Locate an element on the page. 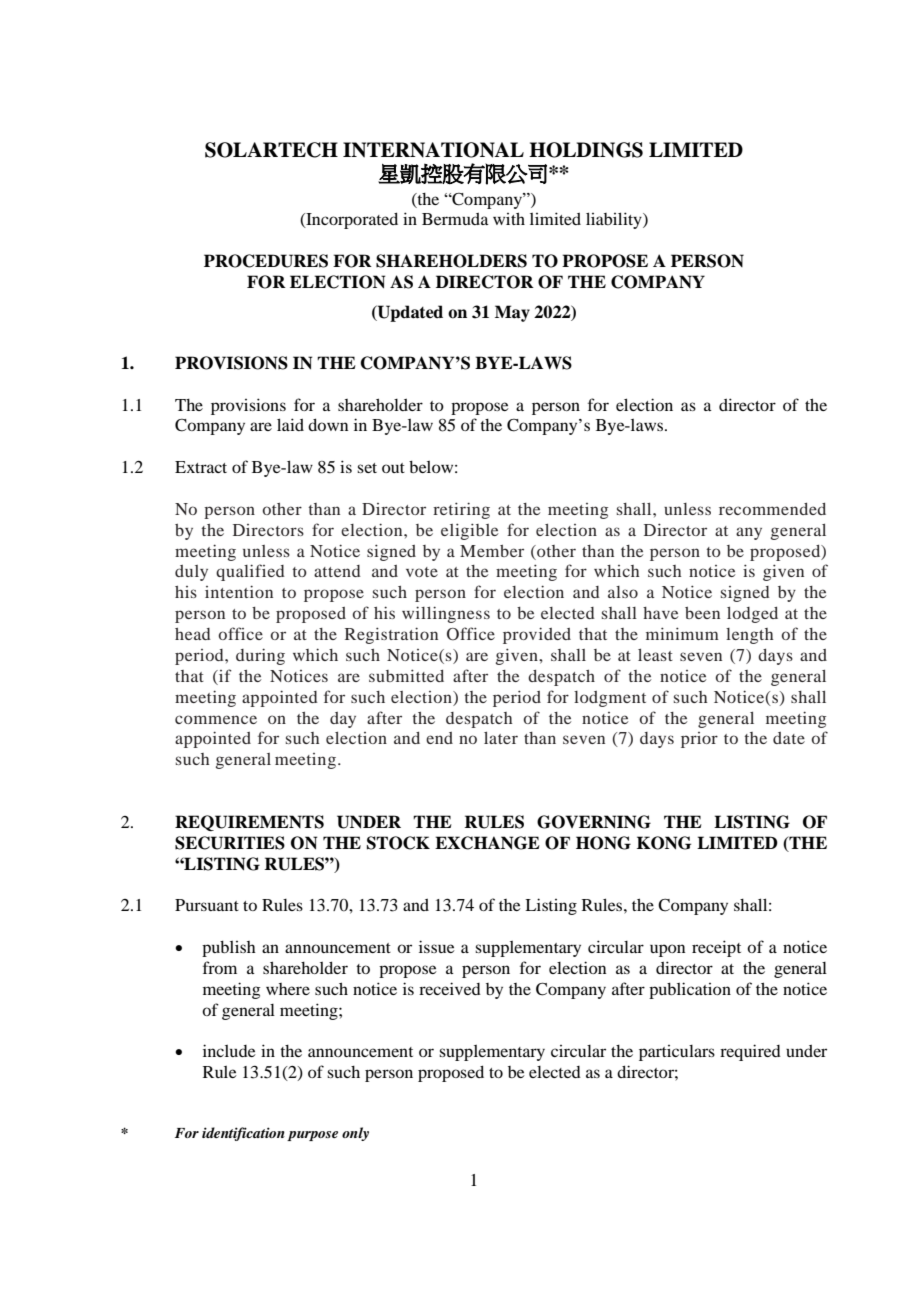 This document has width=924, height=1308. SECURITIES is located at coordinates (230, 843).
